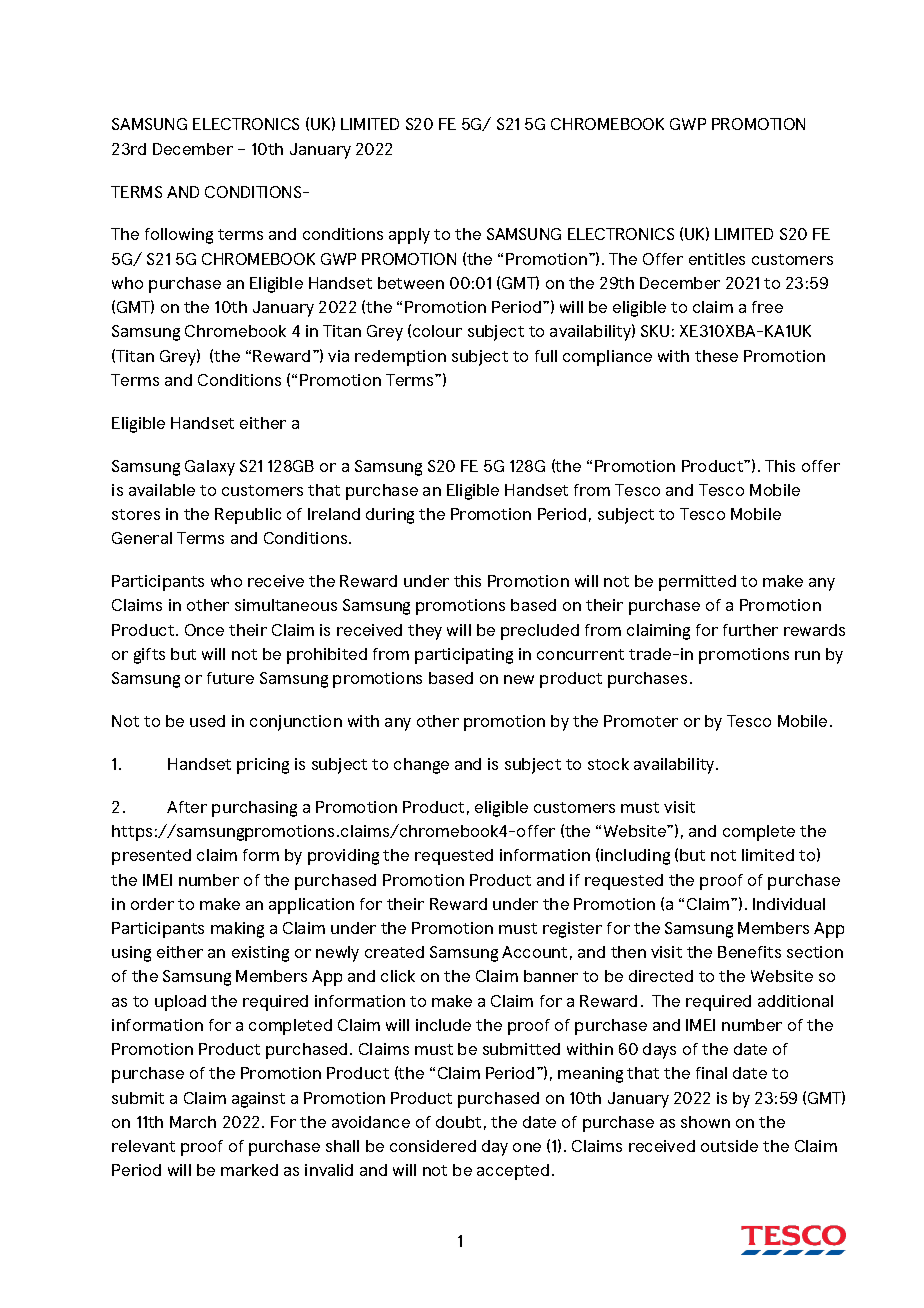 The height and width of the document is (1308, 924). What do you see at coordinates (729, 1146) in the document?
I see `outside` at bounding box center [729, 1146].
